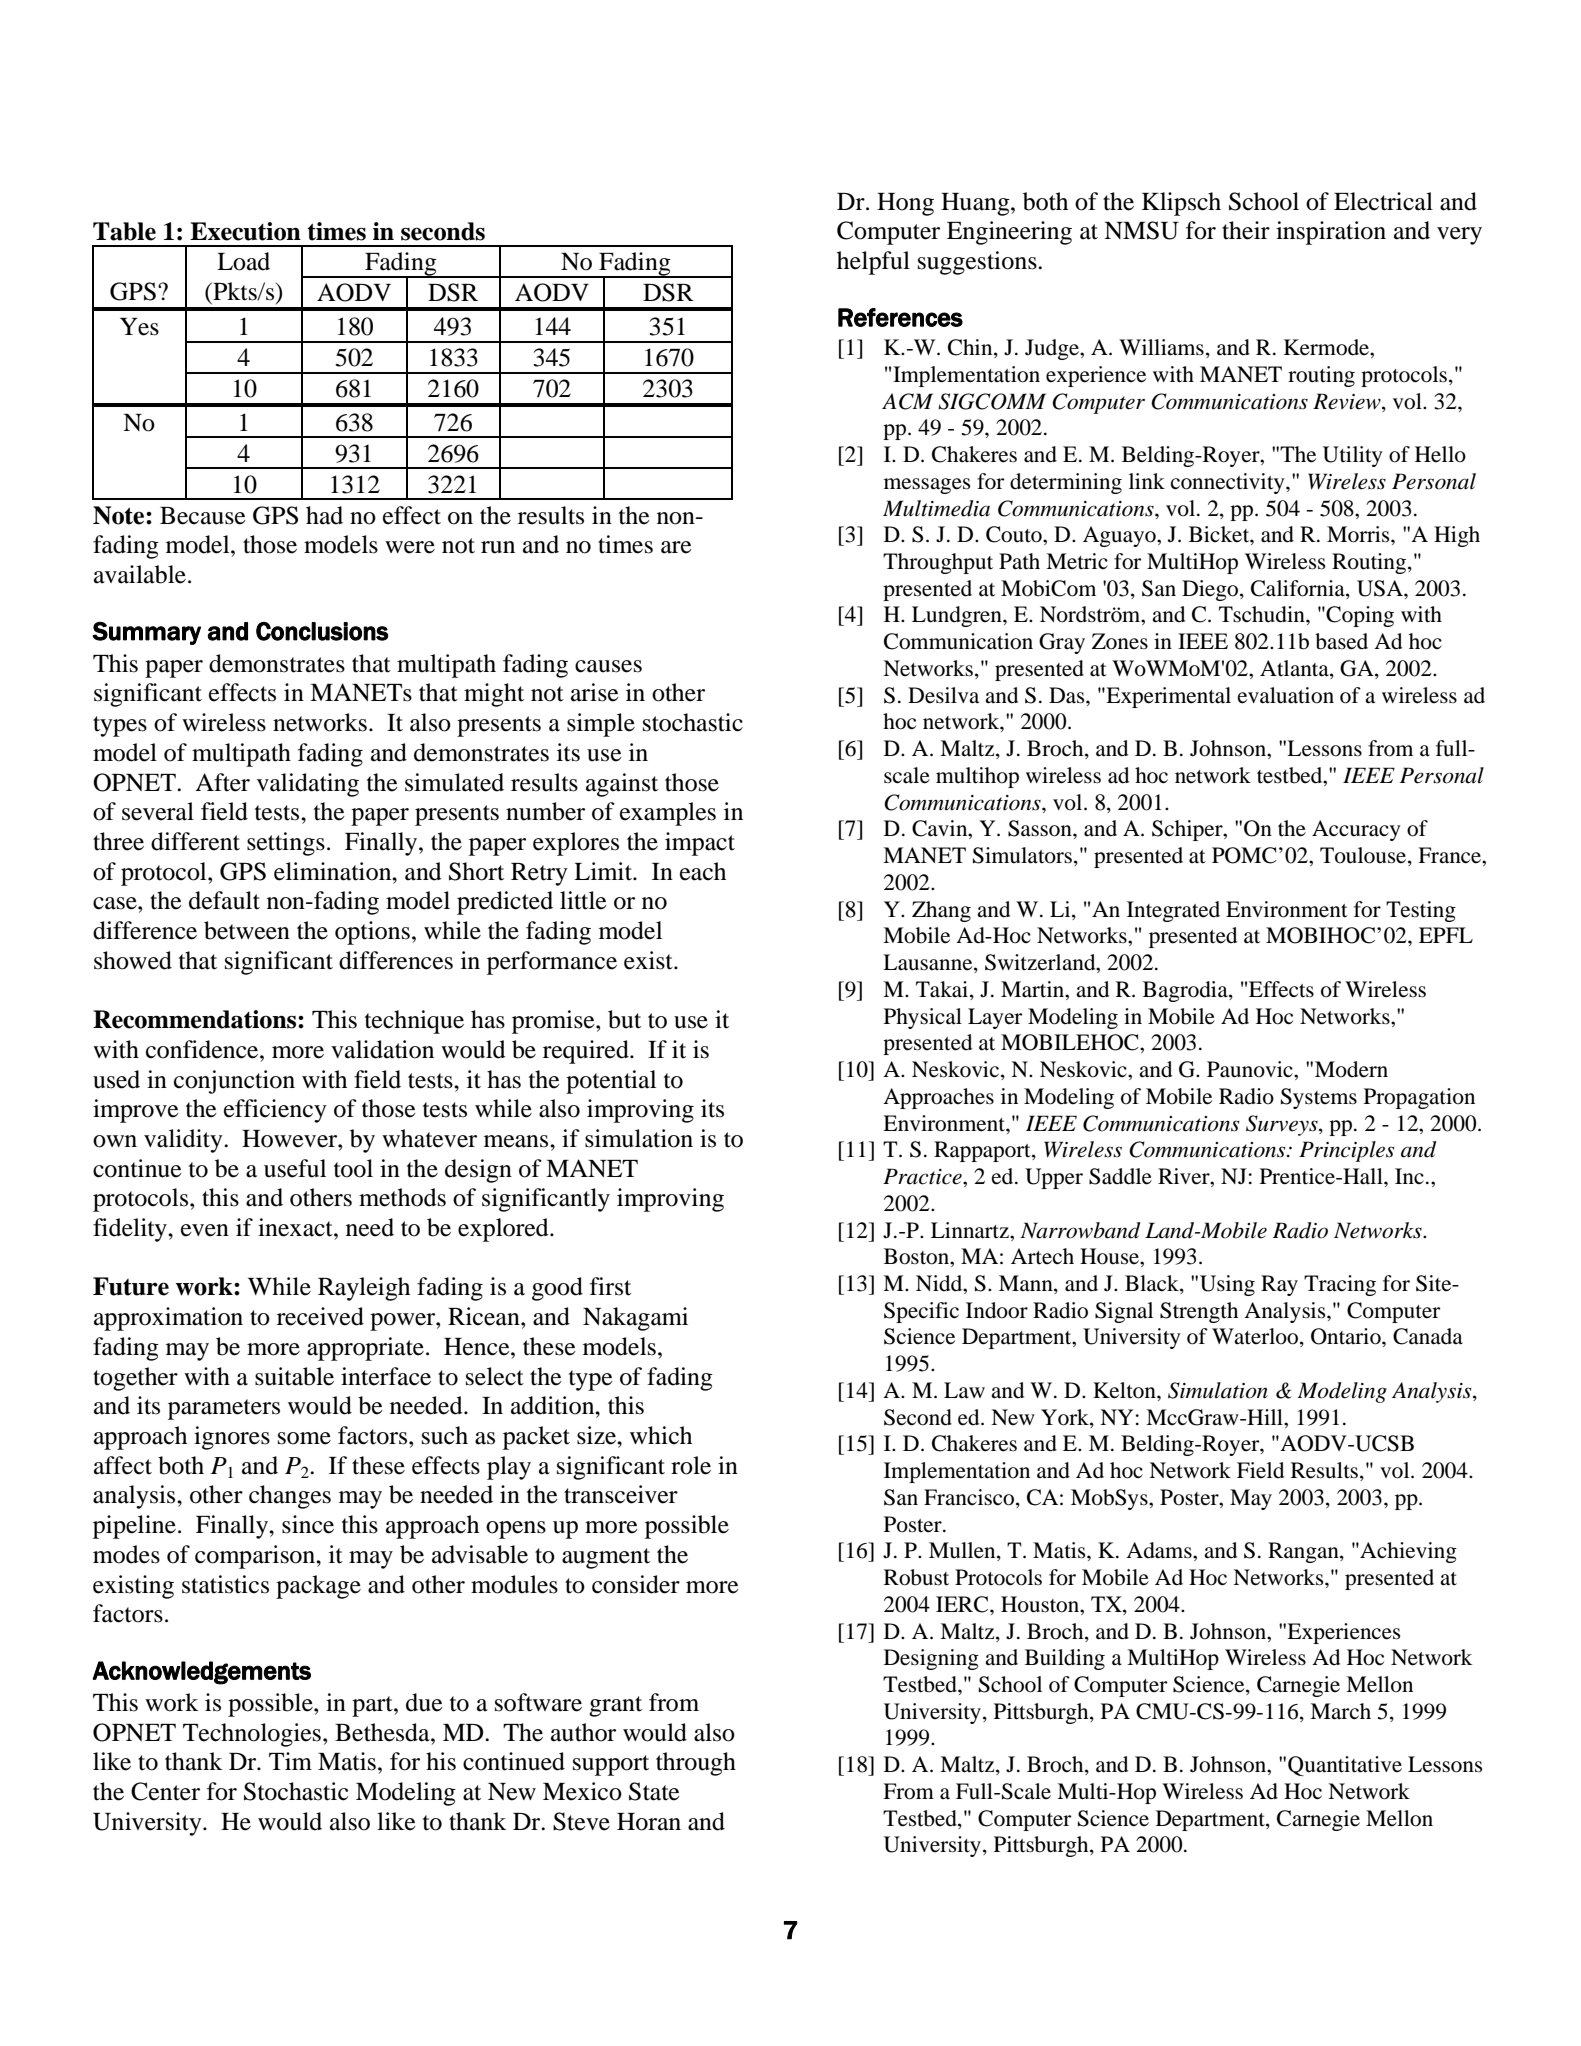 The width and height of the screenshot is (1581, 2046). What do you see at coordinates (661, 1435) in the screenshot?
I see `which` at bounding box center [661, 1435].
